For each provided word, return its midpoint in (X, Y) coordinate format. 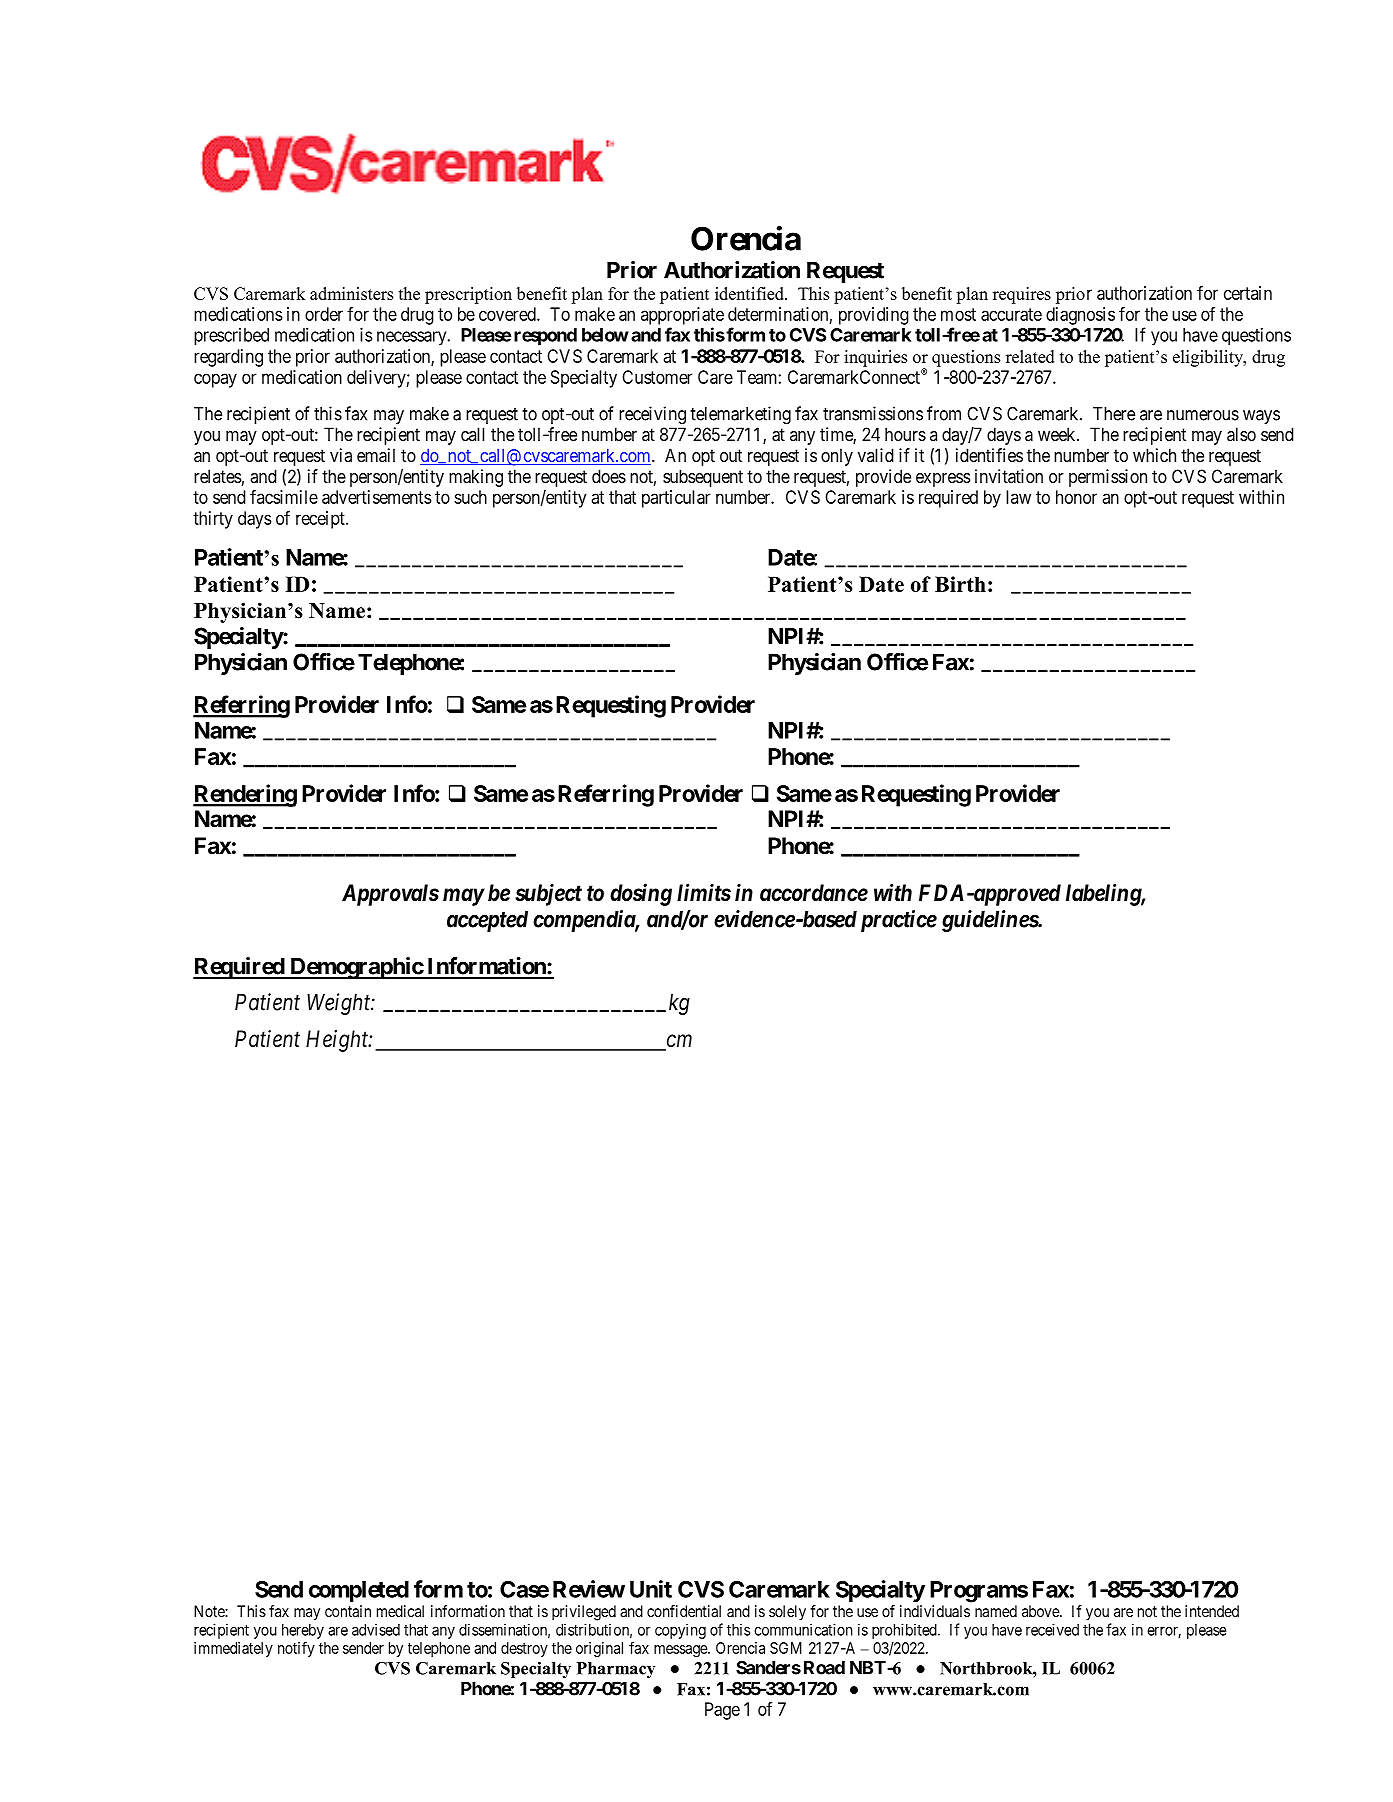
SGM (786, 1648)
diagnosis (1080, 316)
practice (899, 921)
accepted (487, 921)
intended (1212, 1611)
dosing (641, 894)
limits (704, 892)
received (1052, 1629)
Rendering (245, 795)
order (324, 314)
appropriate (682, 316)
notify (296, 1649)
